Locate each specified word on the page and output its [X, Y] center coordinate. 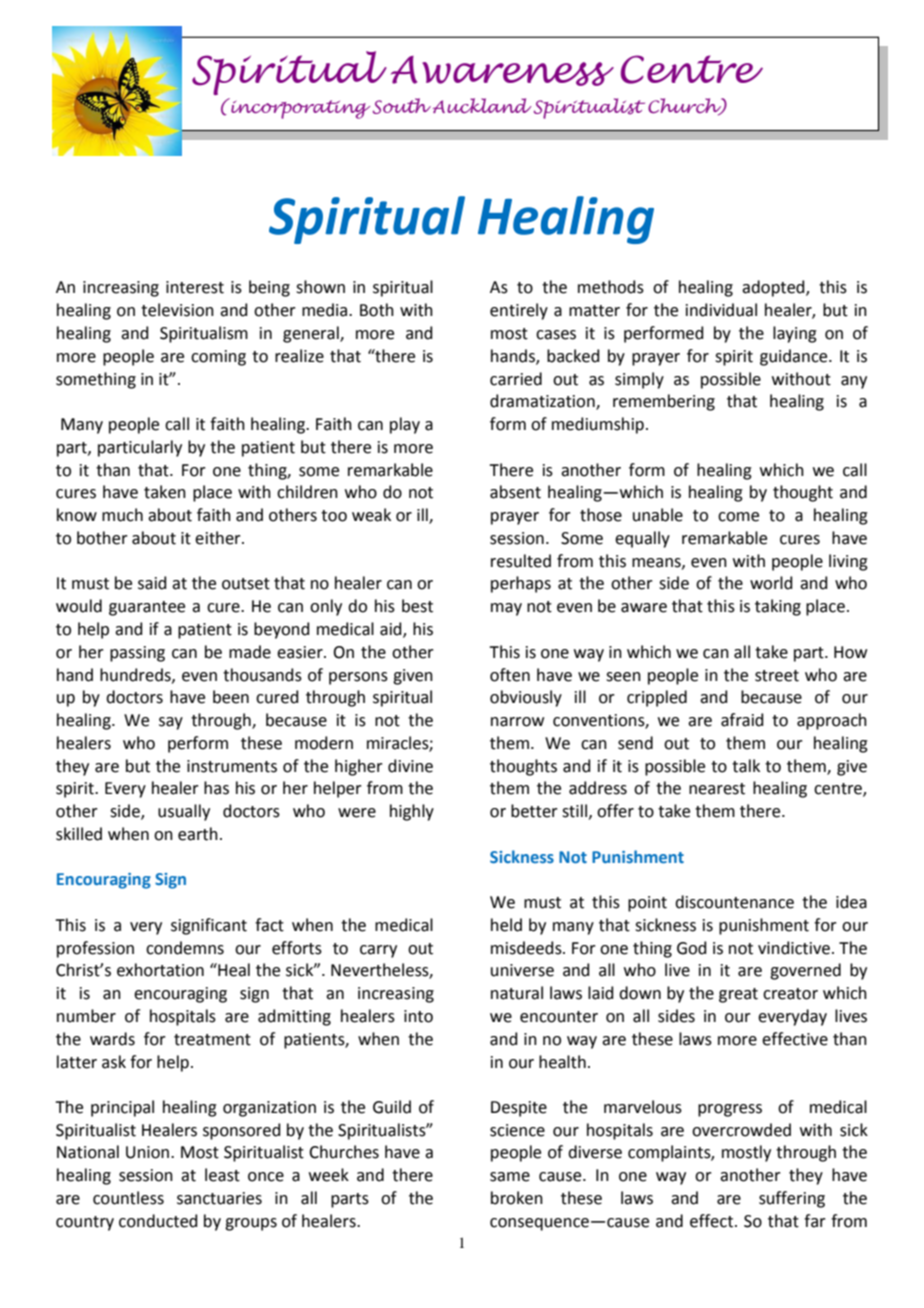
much [122, 515]
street [777, 676]
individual [721, 310]
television [177, 310]
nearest [717, 789]
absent [515, 492]
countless [128, 1198]
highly [412, 812]
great [738, 995]
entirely [519, 311]
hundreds [136, 675]
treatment [212, 1040]
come [738, 517]
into [418, 1016]
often [510, 675]
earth [198, 834]
